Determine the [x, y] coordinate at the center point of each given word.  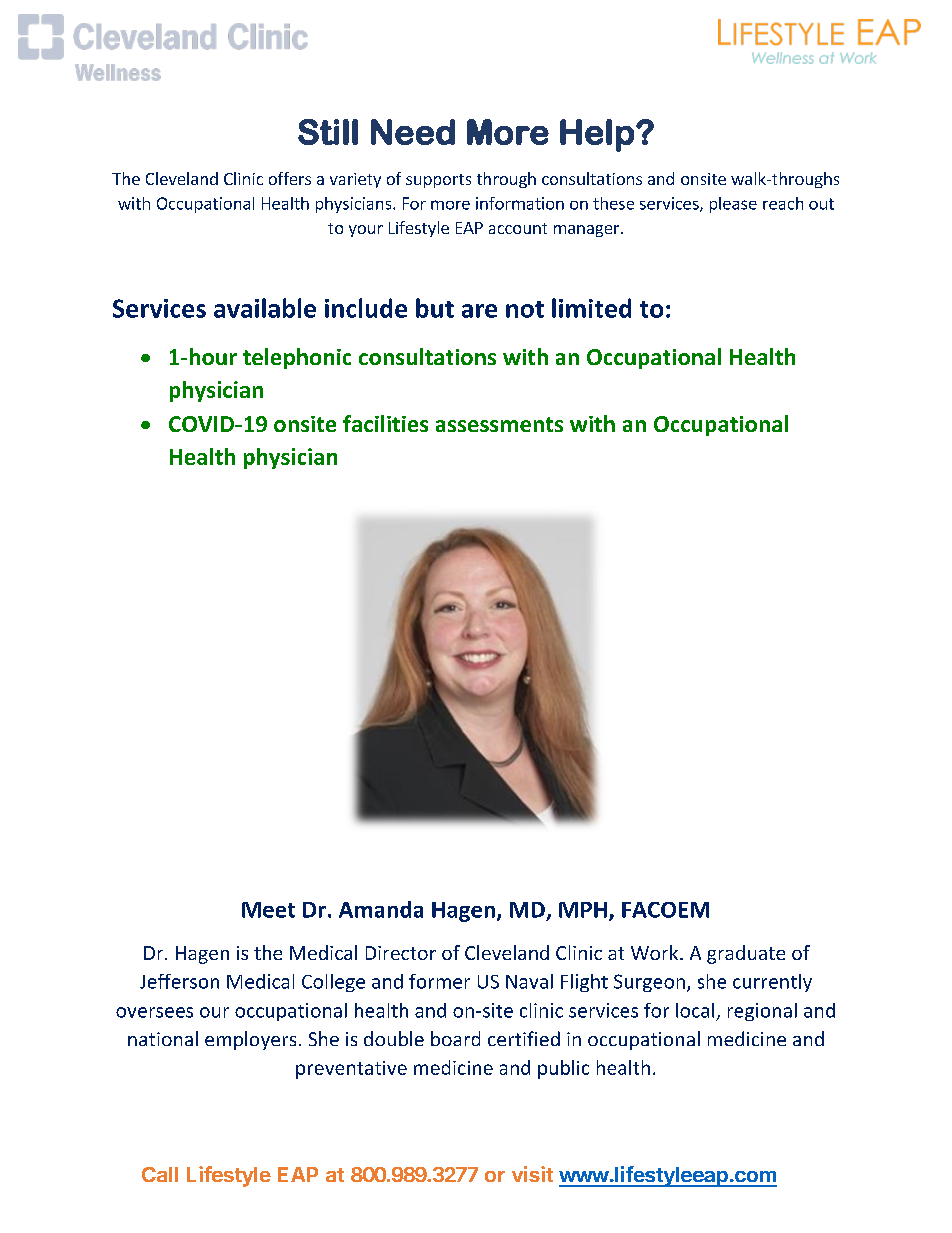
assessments [499, 424]
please [733, 205]
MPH [583, 910]
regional [762, 1012]
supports [438, 181]
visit [532, 1174]
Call [160, 1174]
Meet [268, 910]
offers [290, 178]
